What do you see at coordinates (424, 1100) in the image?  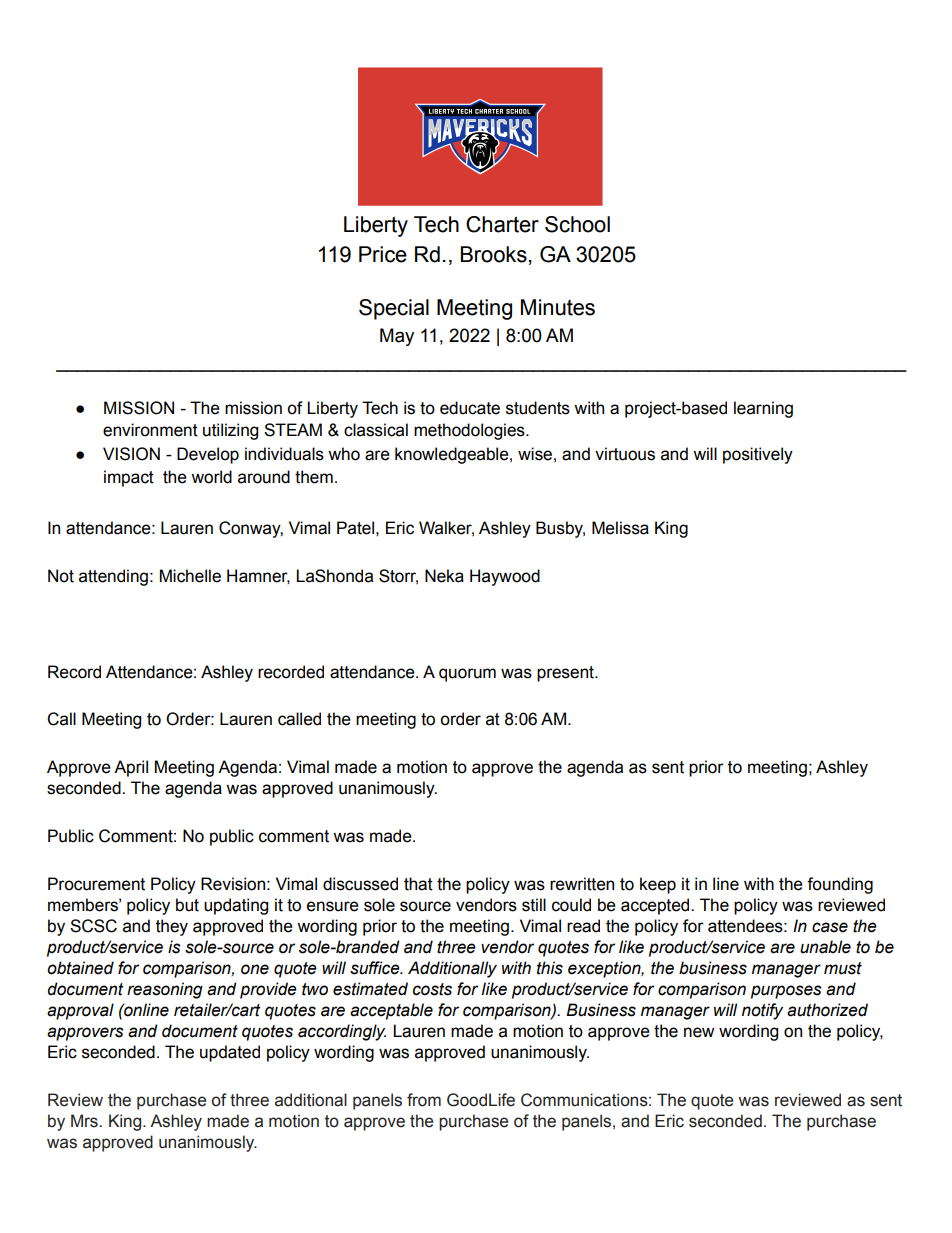 I see `from` at bounding box center [424, 1100].
